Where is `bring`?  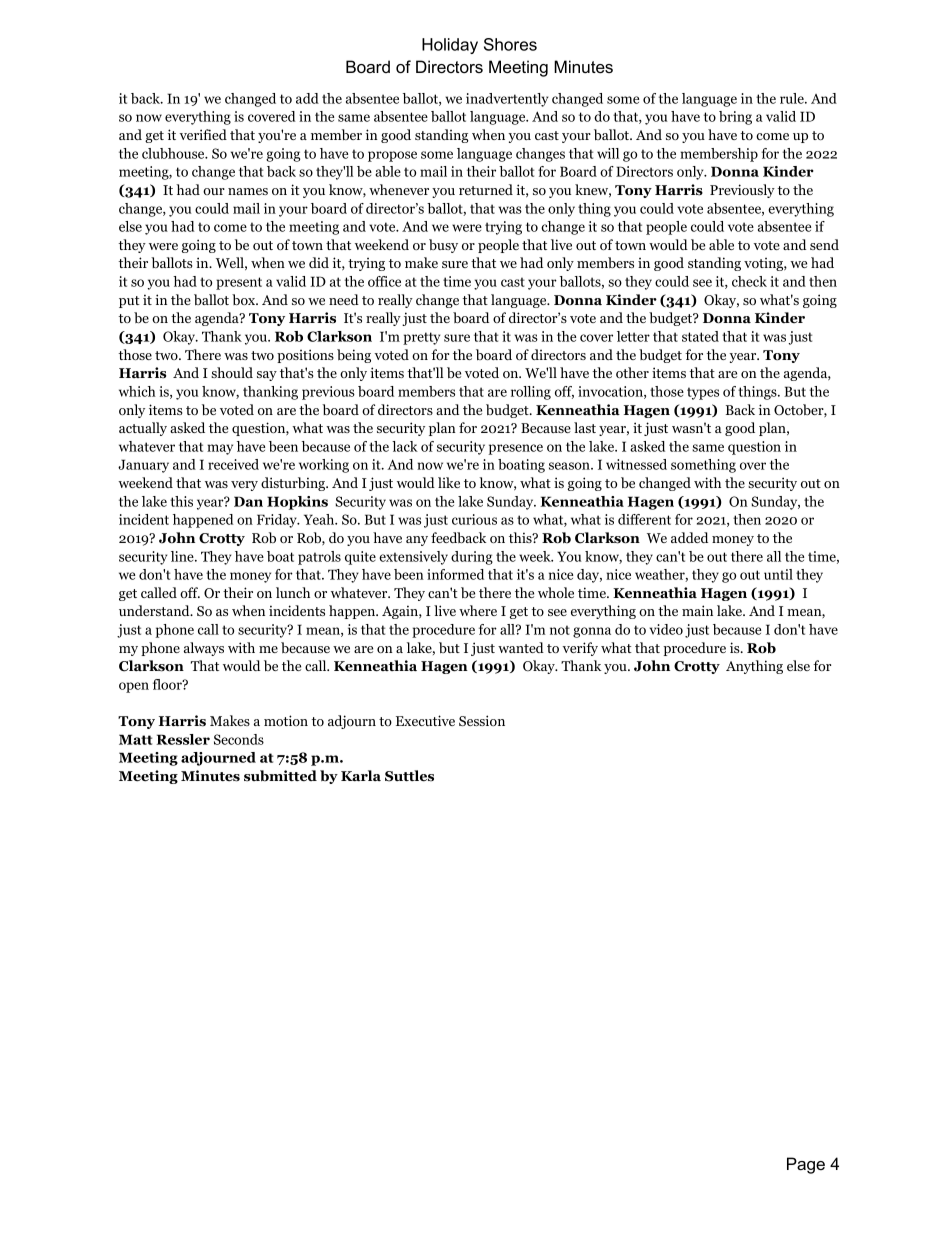 bring is located at coordinates (735, 118).
